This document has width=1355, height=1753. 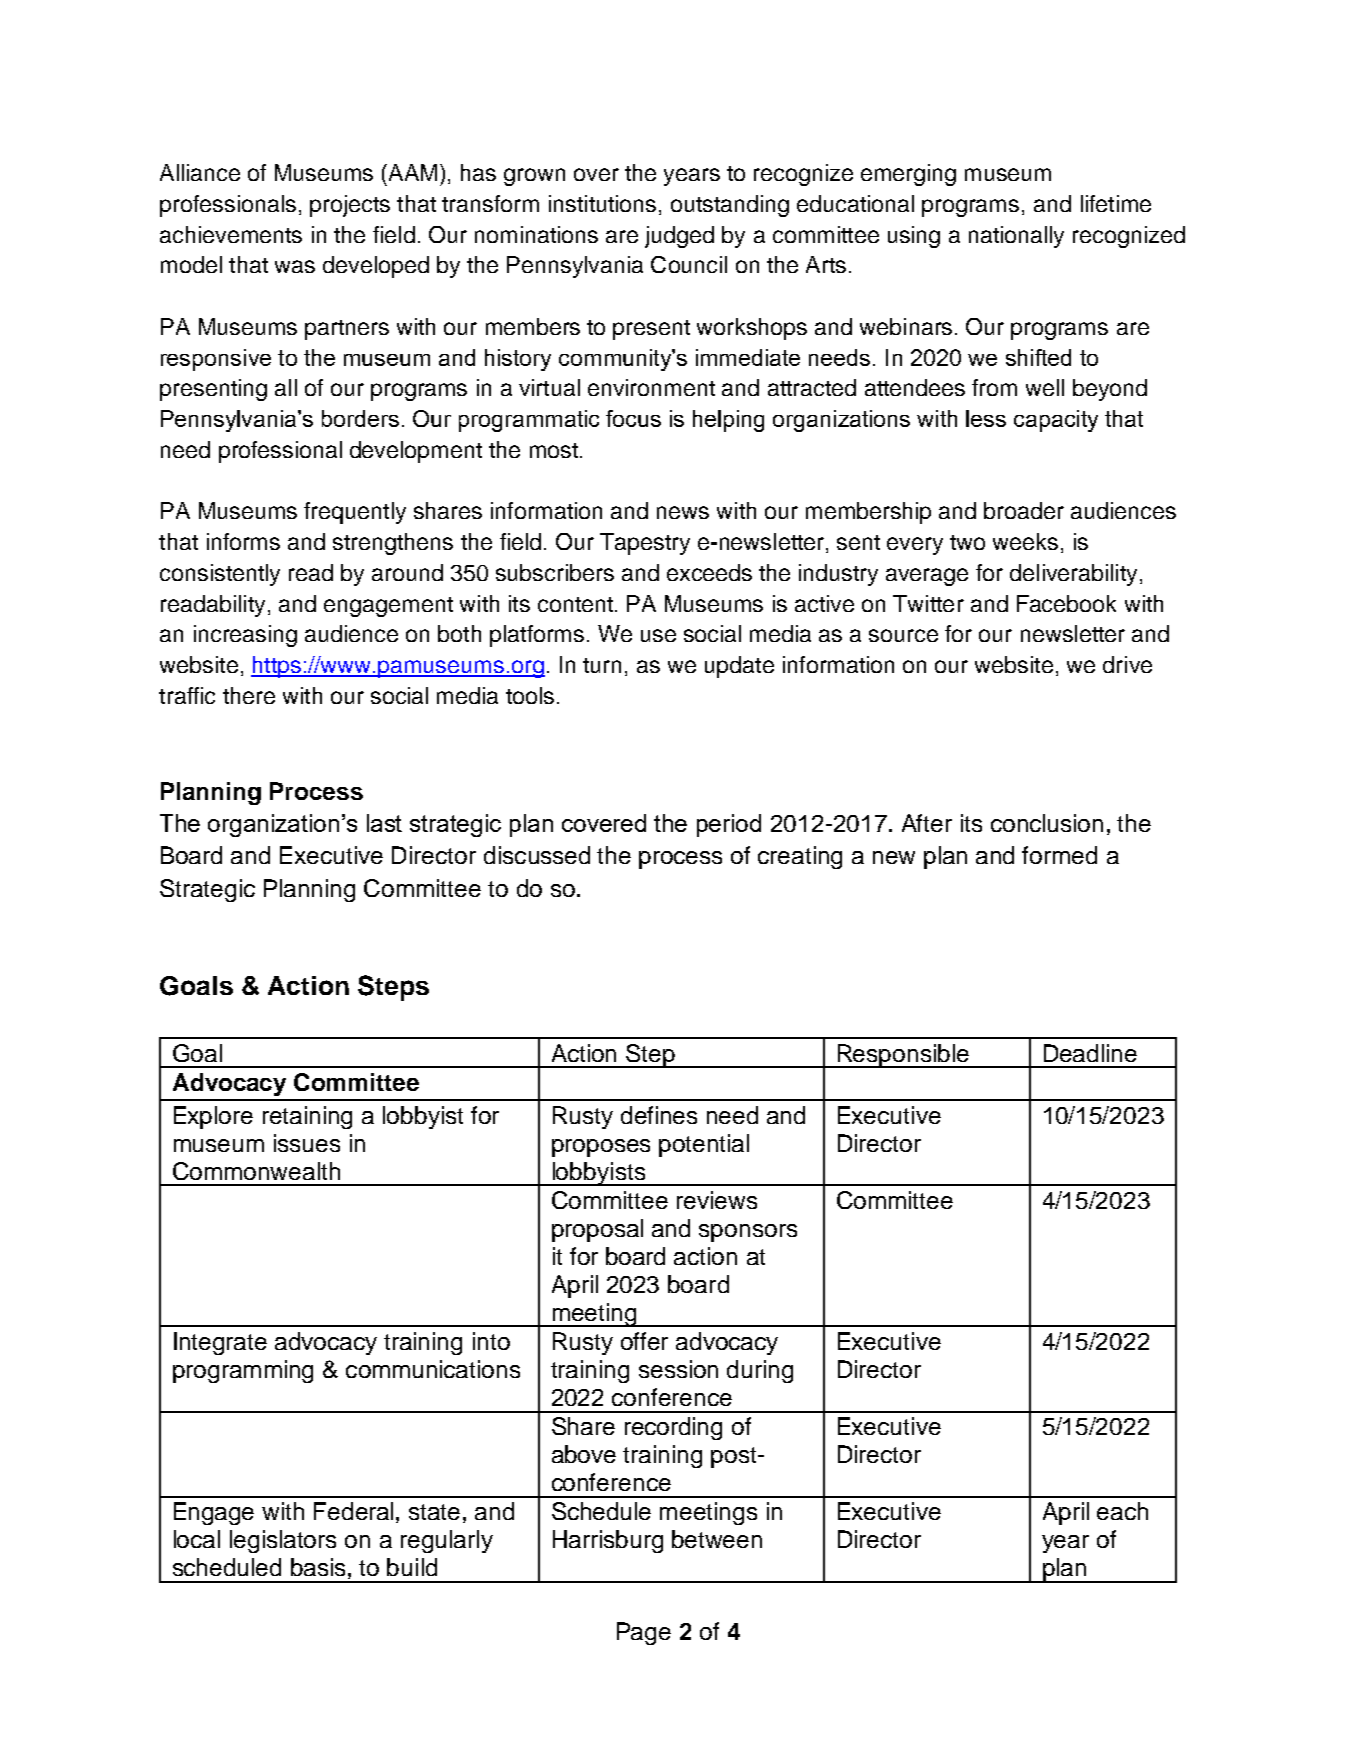 What do you see at coordinates (633, 418) in the document?
I see `focus` at bounding box center [633, 418].
